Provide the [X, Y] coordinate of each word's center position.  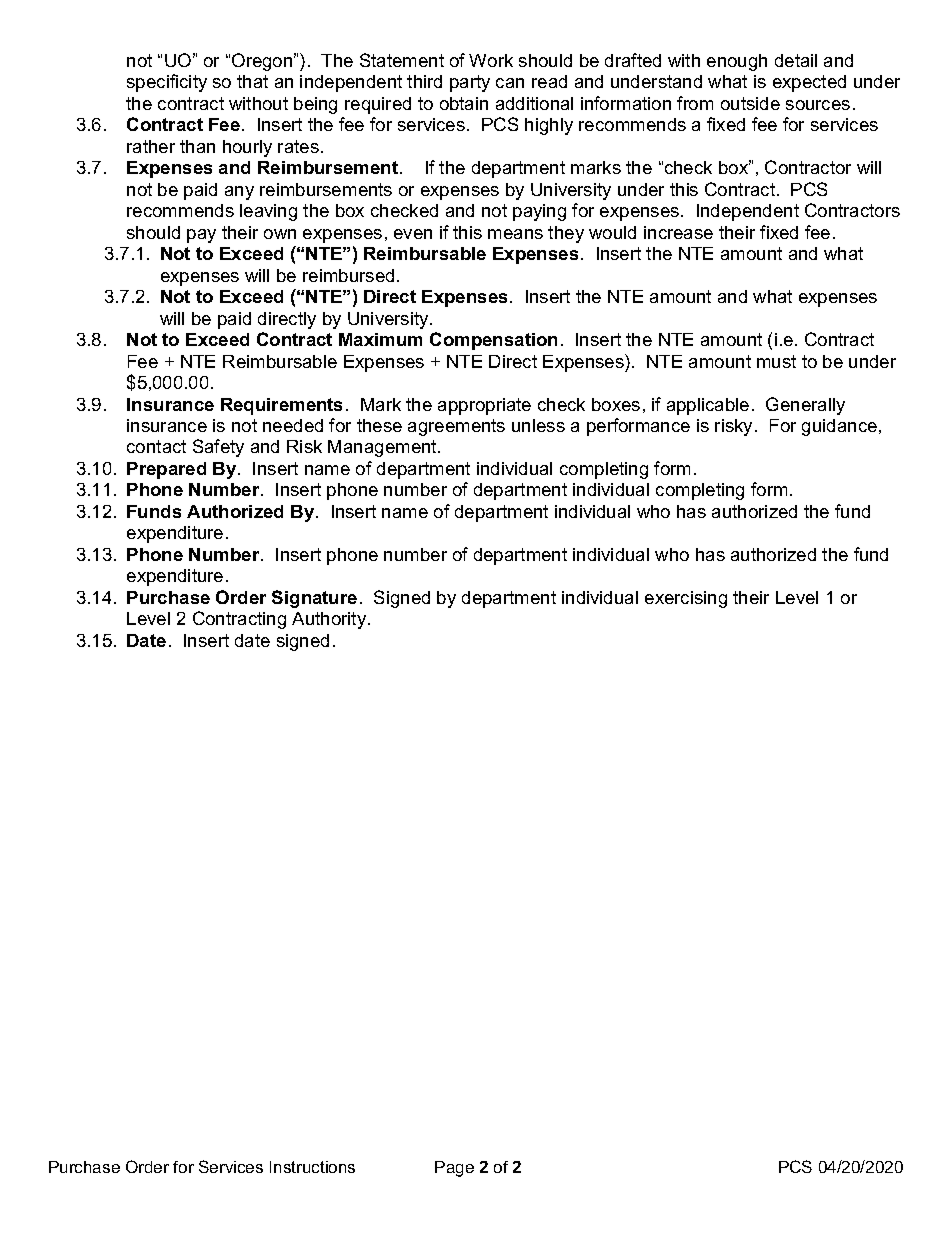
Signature [314, 599]
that [252, 81]
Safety [218, 448]
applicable [708, 406]
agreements [456, 427]
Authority [330, 620]
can [510, 83]
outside [750, 103]
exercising [686, 599]
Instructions [312, 1167]
